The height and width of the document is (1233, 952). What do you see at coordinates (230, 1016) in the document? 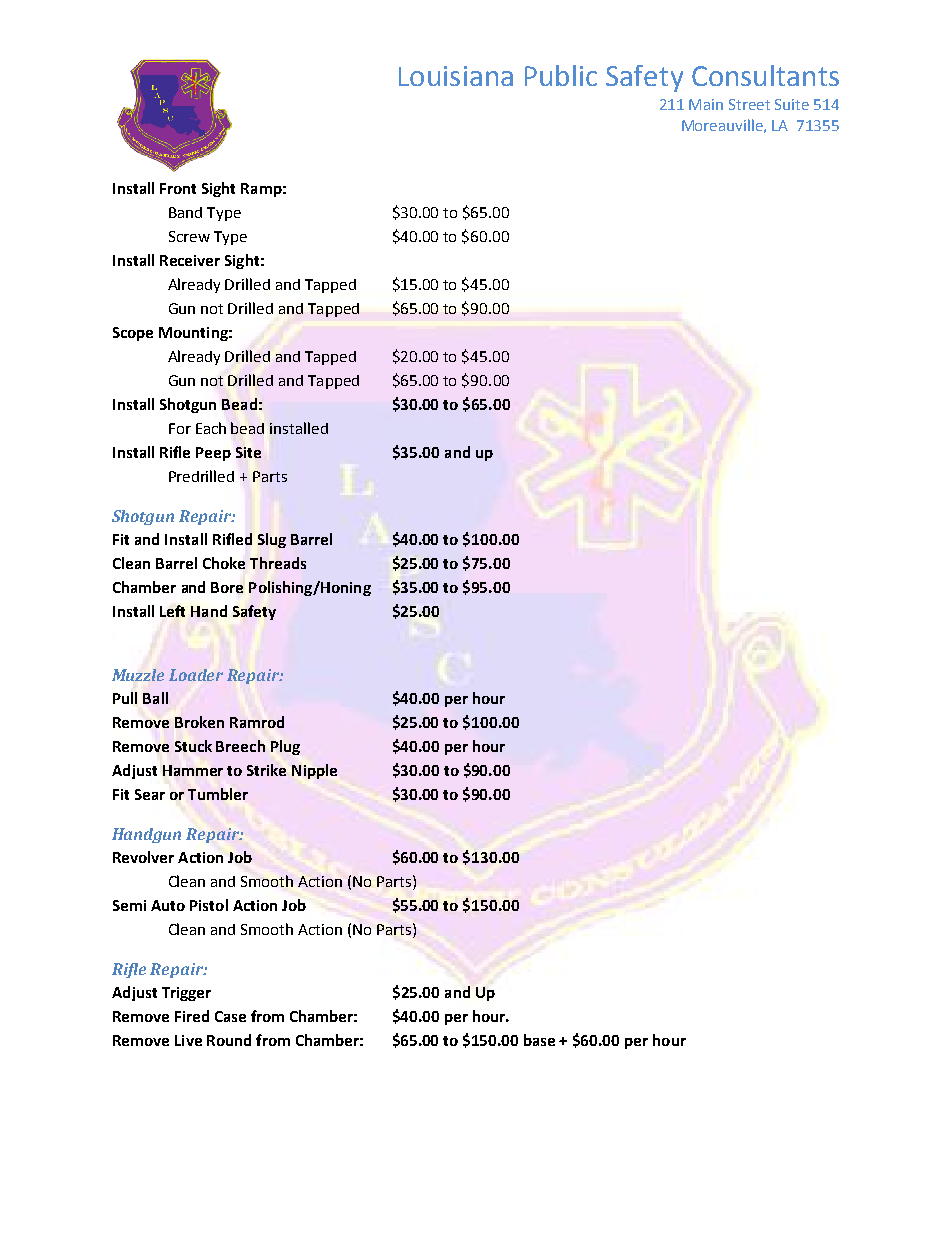
I see `Case` at bounding box center [230, 1016].
